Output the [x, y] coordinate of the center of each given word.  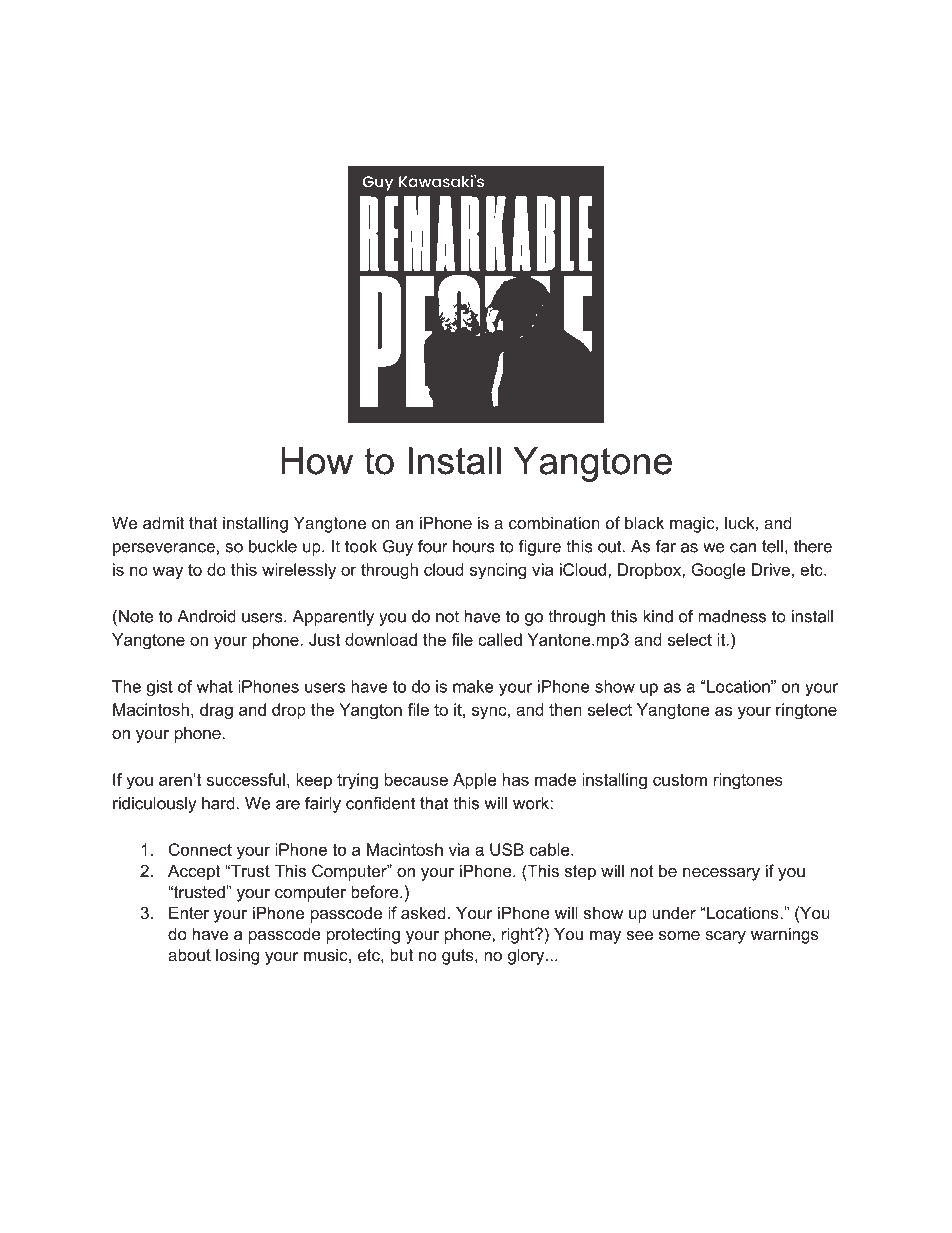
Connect [200, 849]
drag [216, 711]
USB [507, 849]
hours [474, 546]
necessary [721, 874]
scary [725, 937]
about [189, 954]
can [743, 548]
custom [680, 780]
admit [163, 522]
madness [732, 616]
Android [206, 616]
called [500, 639]
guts [459, 957]
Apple [475, 781]
